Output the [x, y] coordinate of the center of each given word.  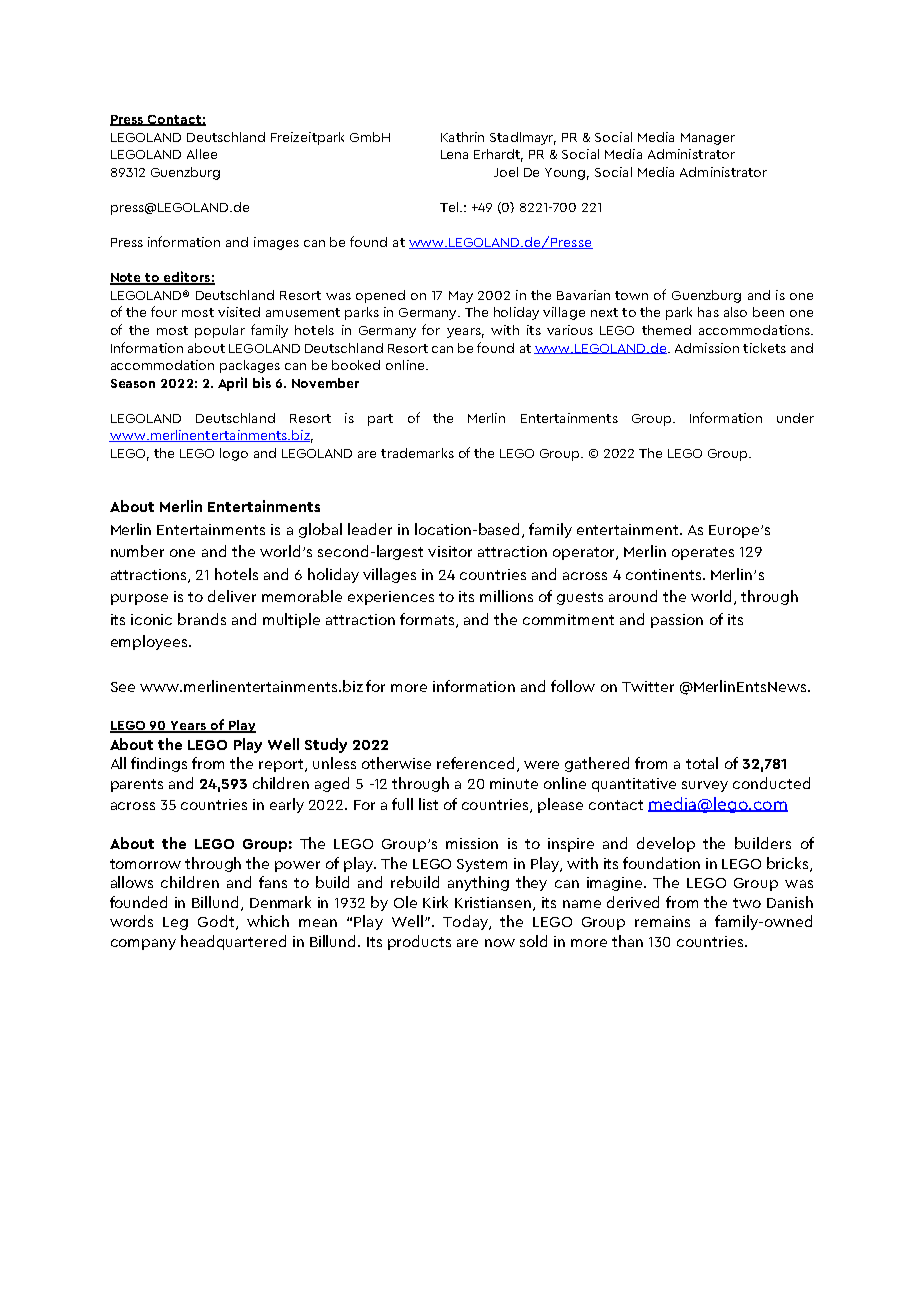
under [795, 418]
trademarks [417, 453]
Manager [708, 139]
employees [150, 642]
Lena [454, 154]
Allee [202, 154]
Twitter [648, 686]
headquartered [233, 942]
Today [467, 922]
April [232, 384]
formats [428, 620]
